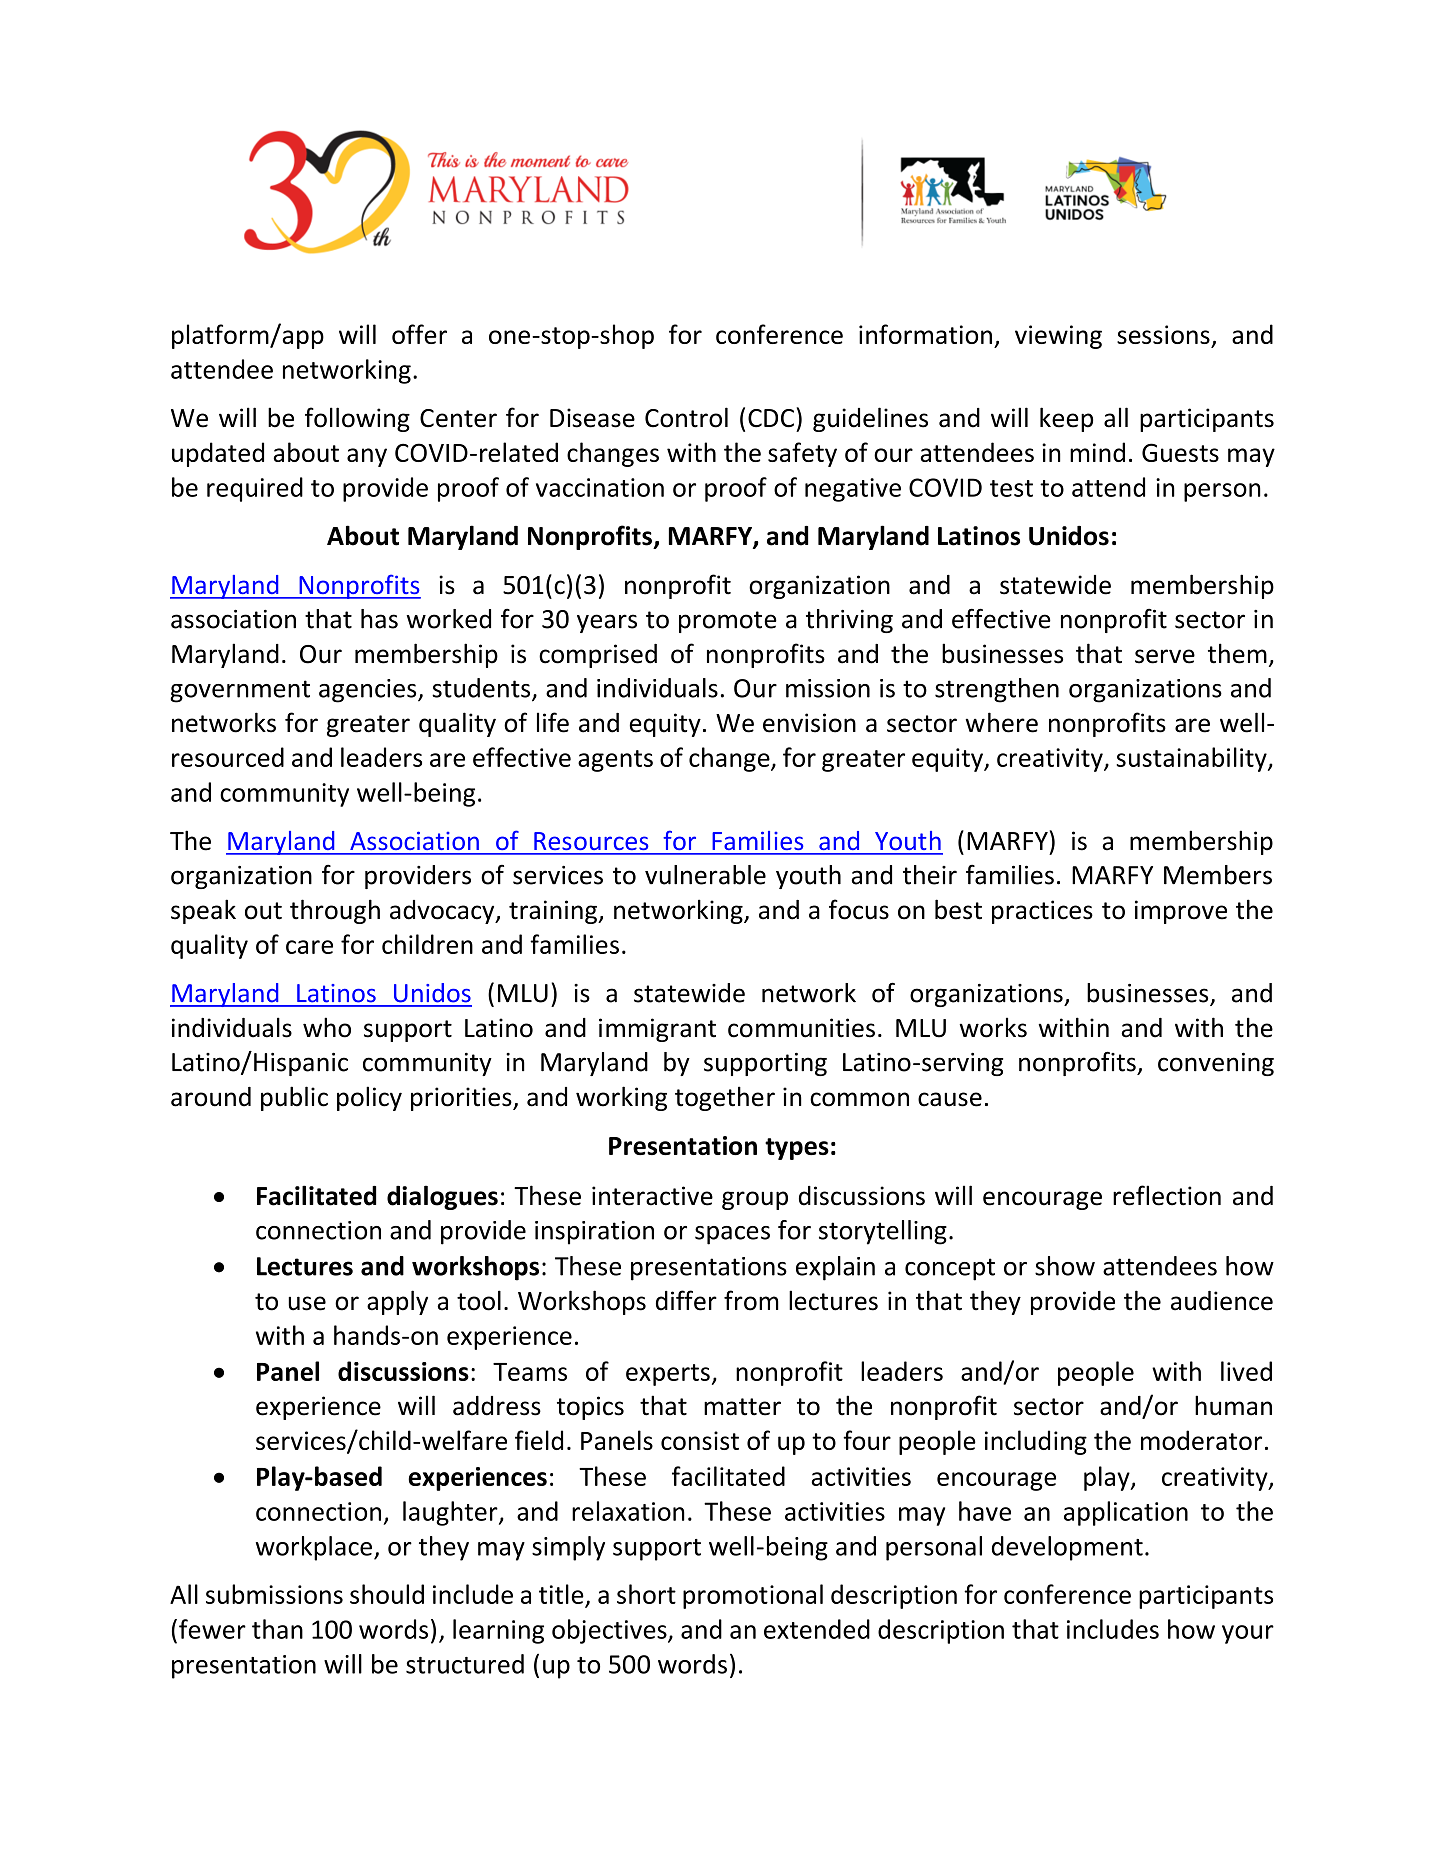 This screenshot has width=1444, height=1868. What do you see at coordinates (397, 1302) in the screenshot?
I see `apply` at bounding box center [397, 1302].
